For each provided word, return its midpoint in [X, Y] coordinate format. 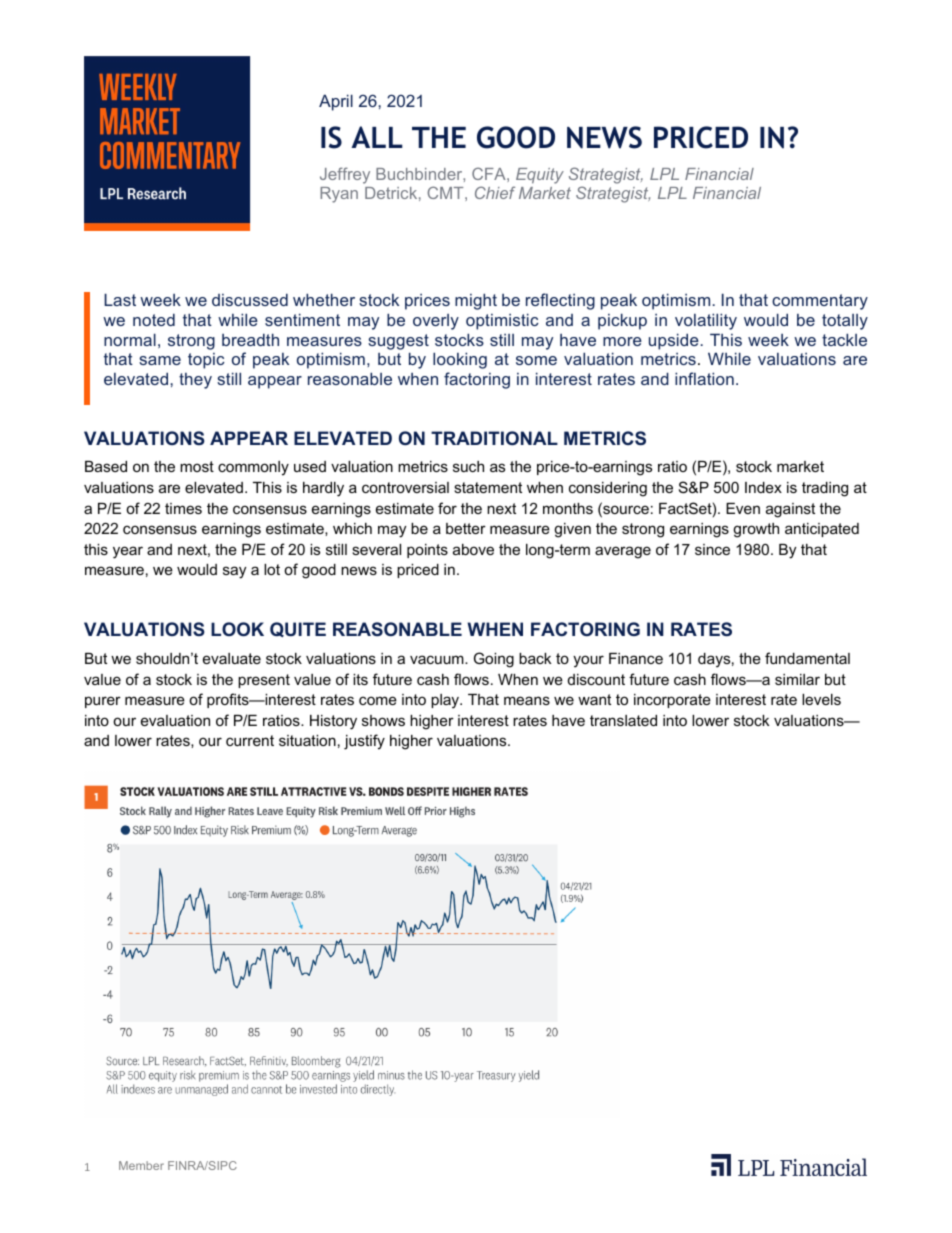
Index [763, 487]
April [336, 102]
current [250, 740]
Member [141, 1165]
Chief [495, 192]
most [197, 466]
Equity [540, 176]
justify [364, 742]
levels [821, 699]
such [468, 466]
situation [307, 740]
